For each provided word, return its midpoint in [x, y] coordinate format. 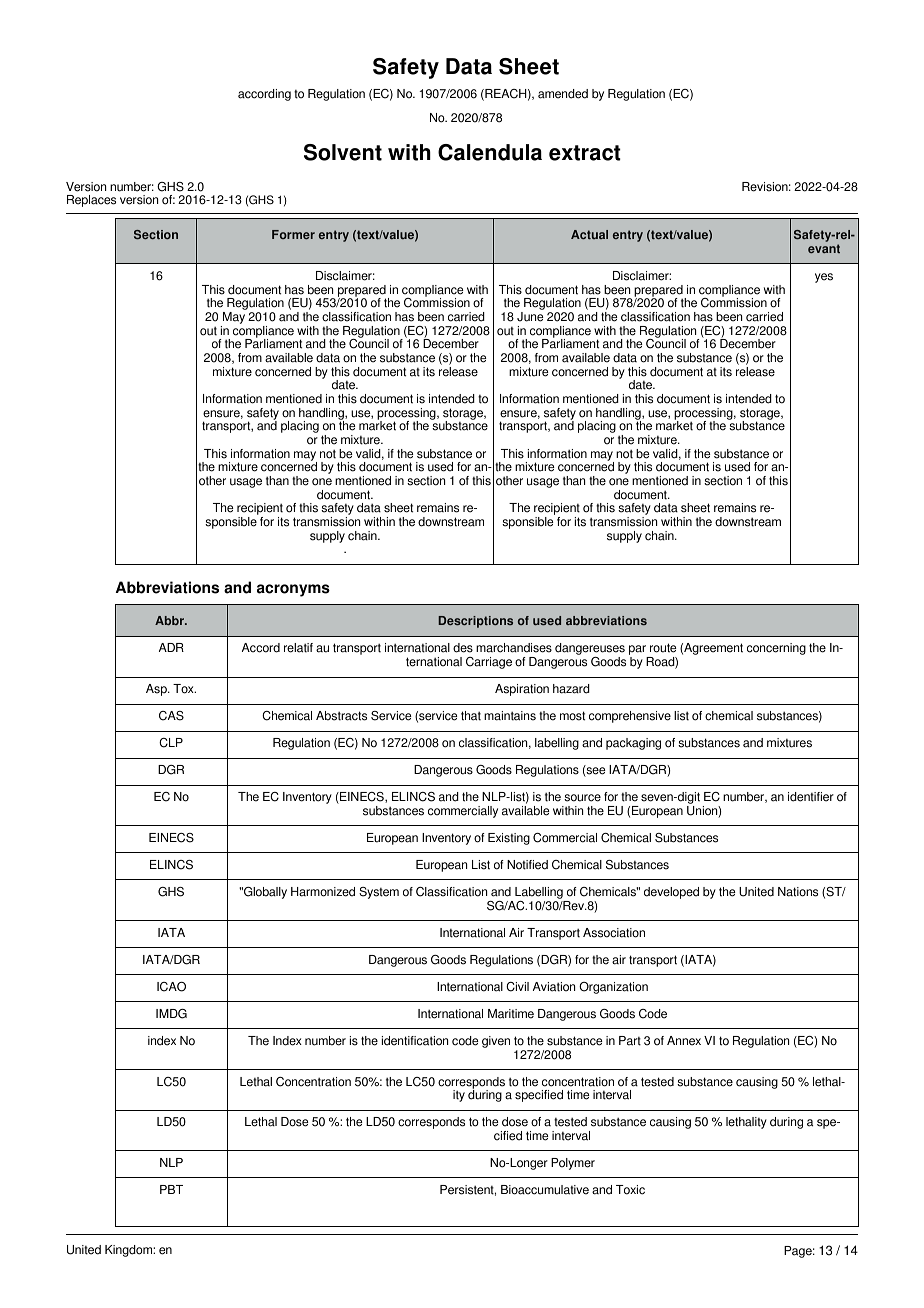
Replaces [91, 201]
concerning [776, 649]
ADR [171, 647]
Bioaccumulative [545, 1190]
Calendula [490, 152]
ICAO [171, 987]
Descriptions [475, 622]
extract [585, 153]
